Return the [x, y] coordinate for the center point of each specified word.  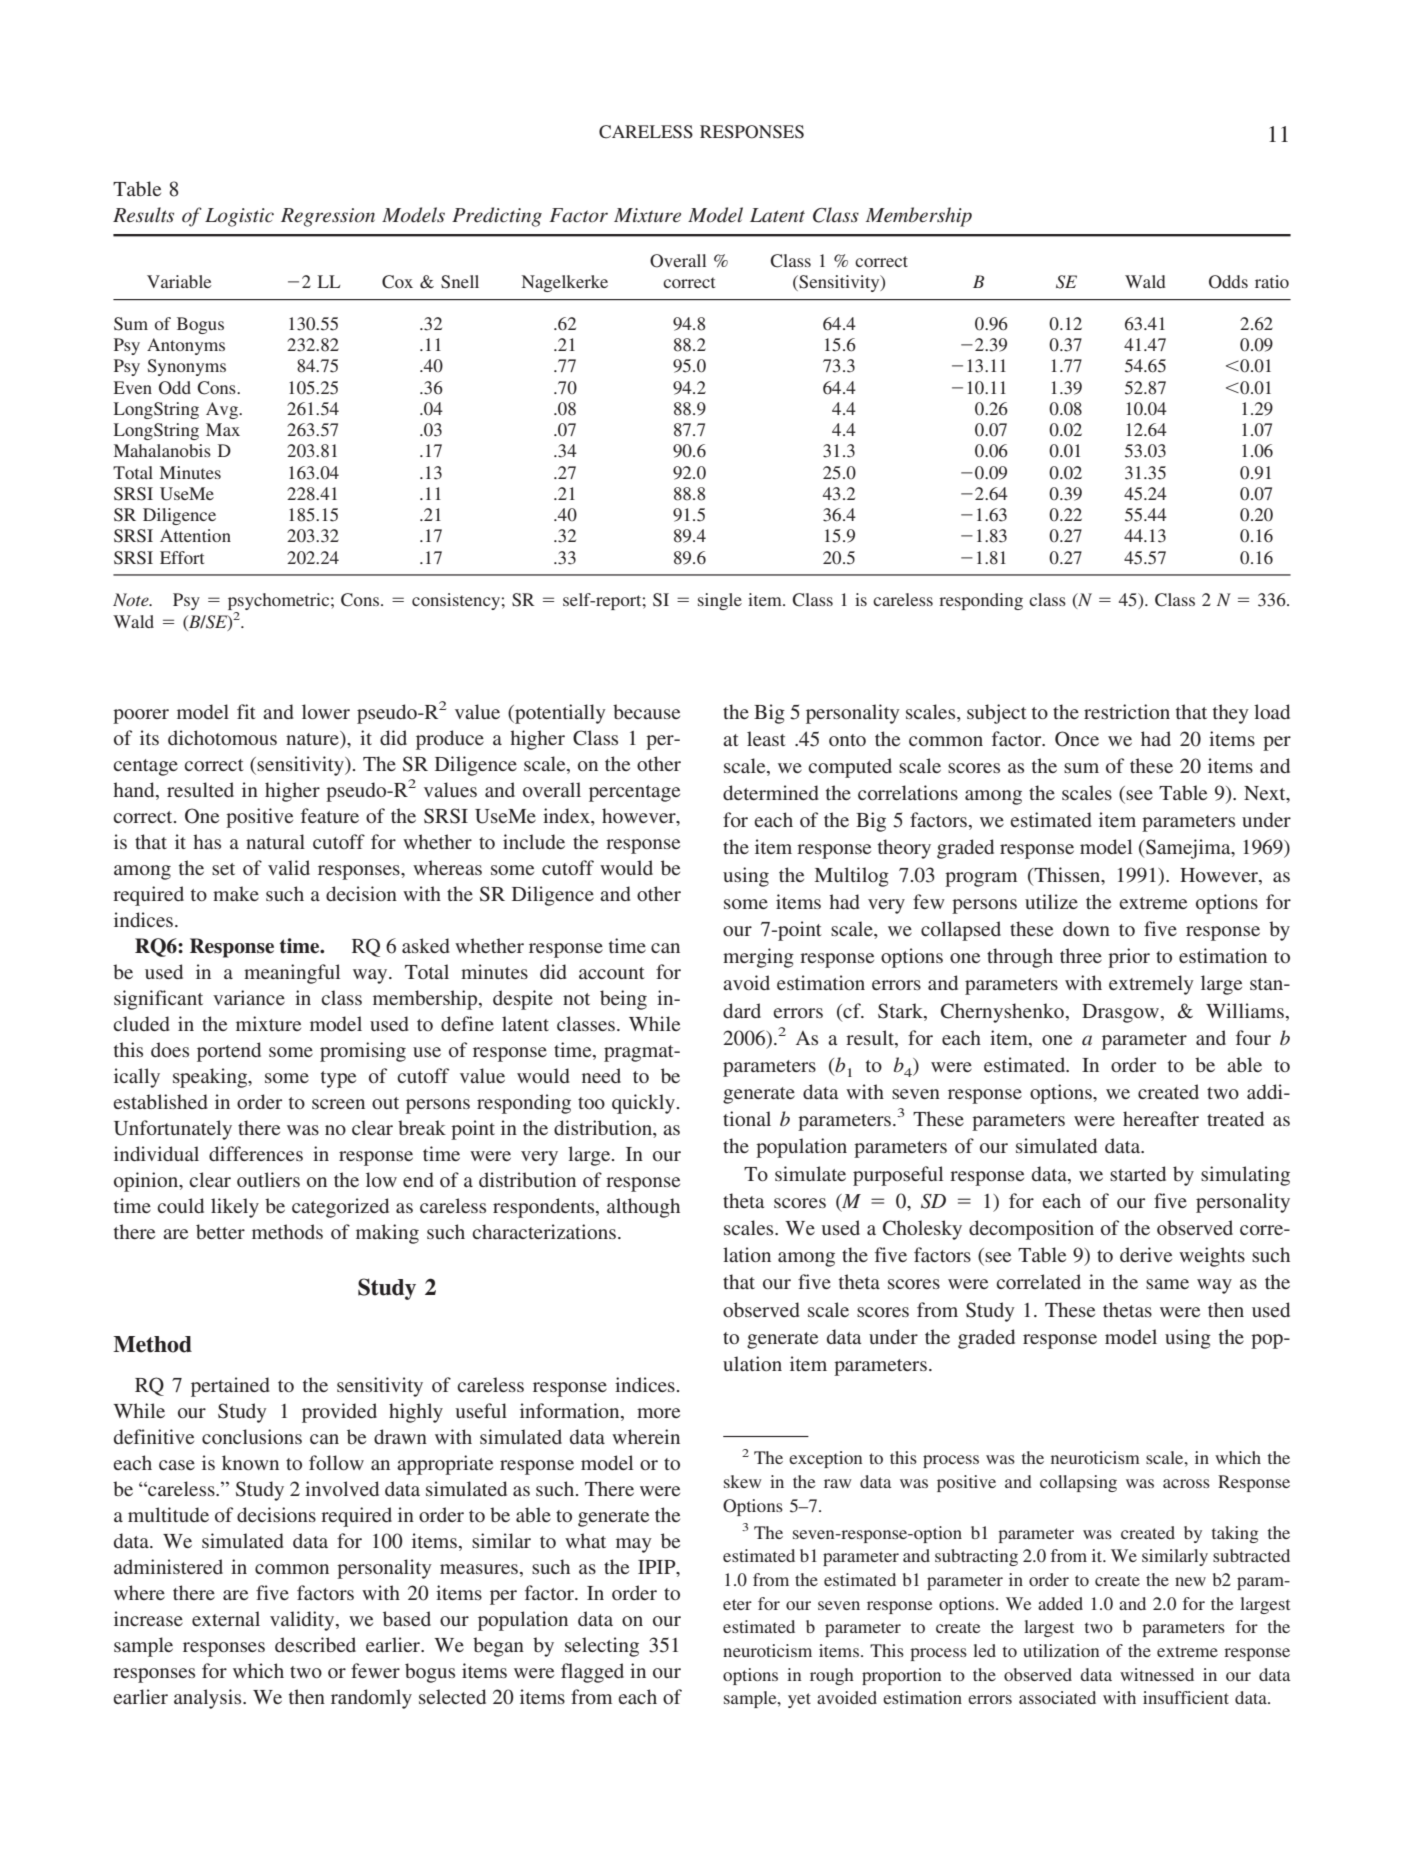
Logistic [239, 217]
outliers [268, 1179]
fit [246, 711]
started [1138, 1173]
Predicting [497, 217]
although [643, 1208]
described [315, 1644]
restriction [1127, 711]
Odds [1228, 282]
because [646, 711]
